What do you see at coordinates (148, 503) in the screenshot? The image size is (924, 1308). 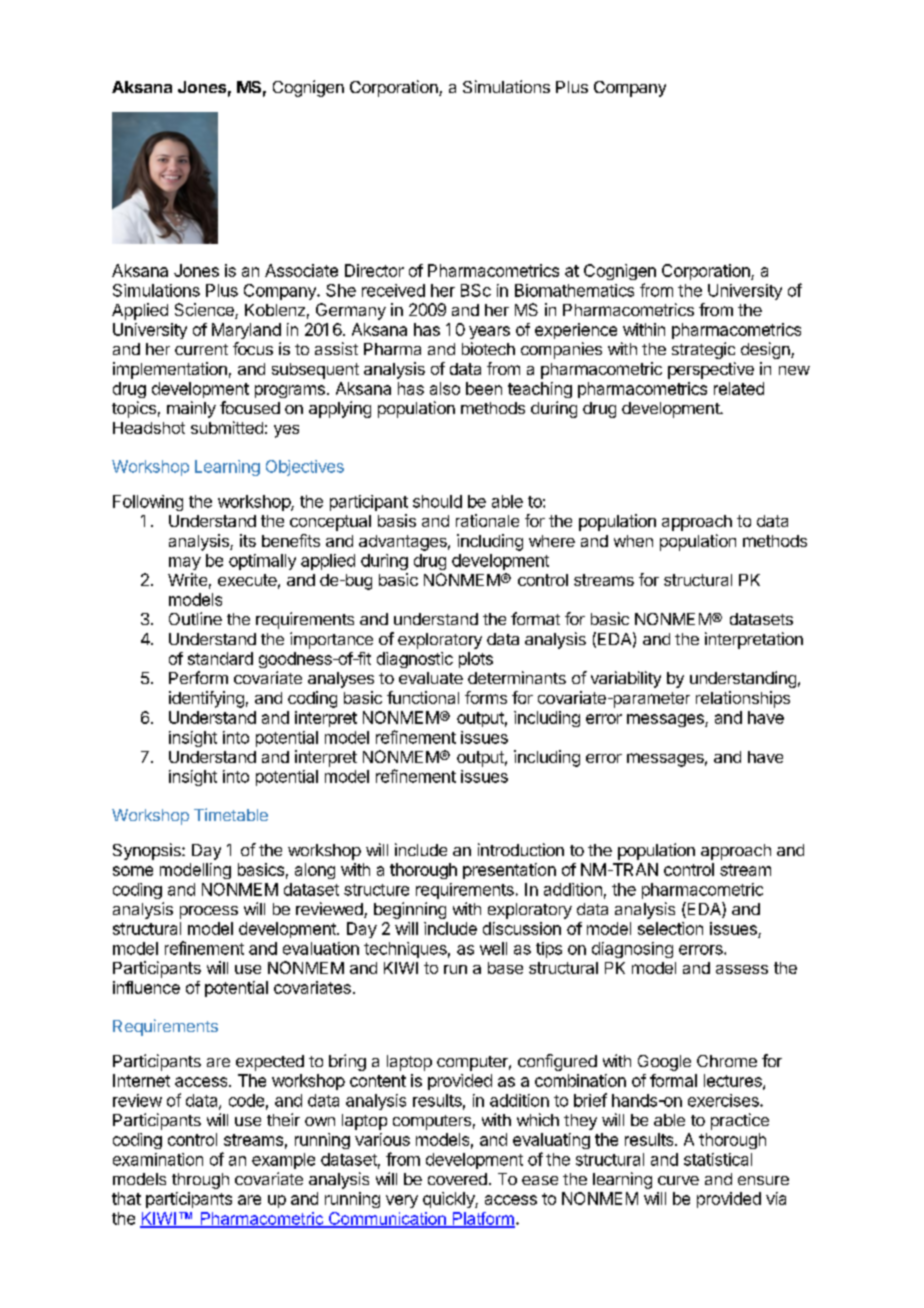 I see `Following` at bounding box center [148, 503].
